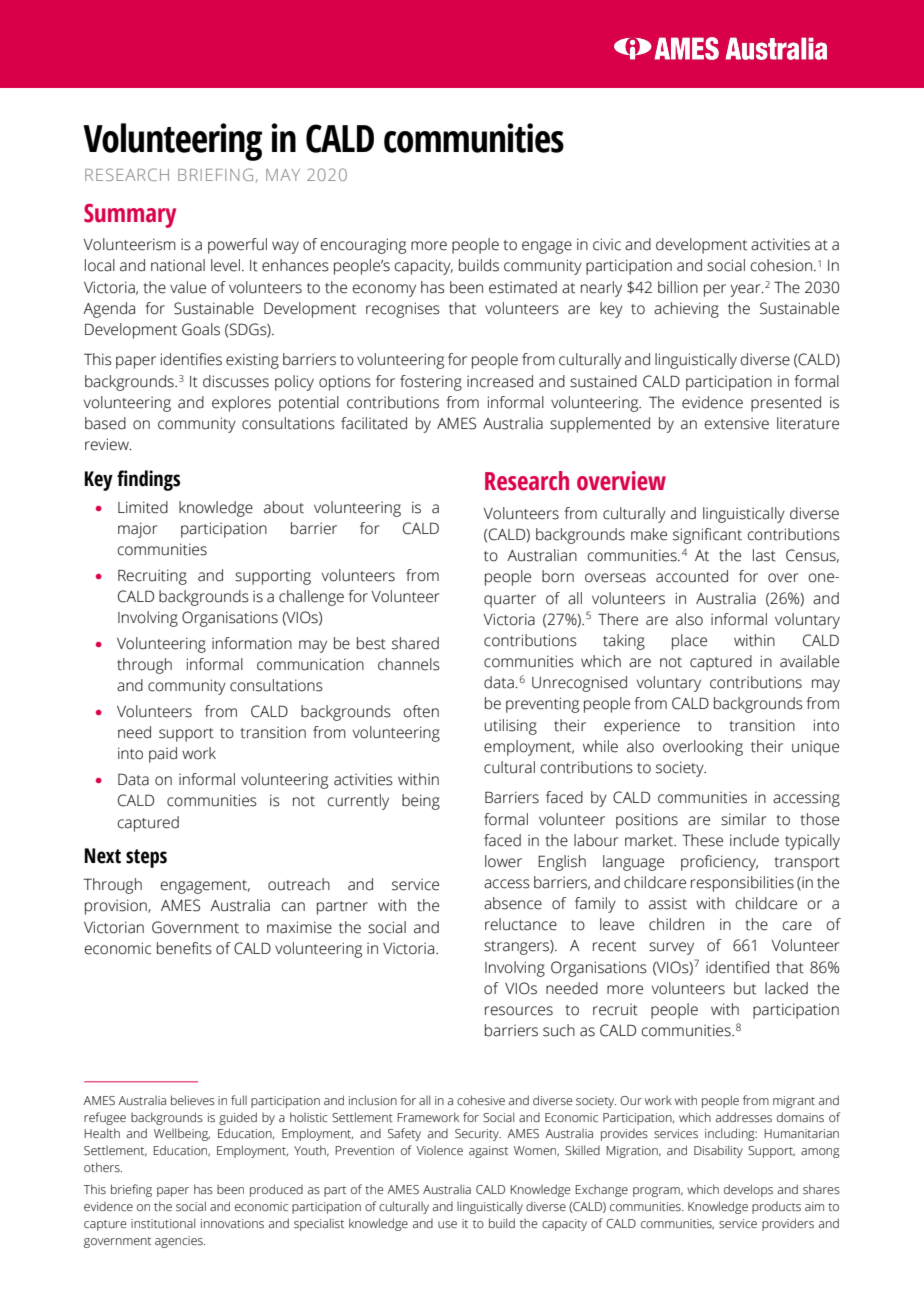 This page has width=924, height=1308. Describe the element at coordinates (163, 1223) in the page. I see `institutional` at that location.
